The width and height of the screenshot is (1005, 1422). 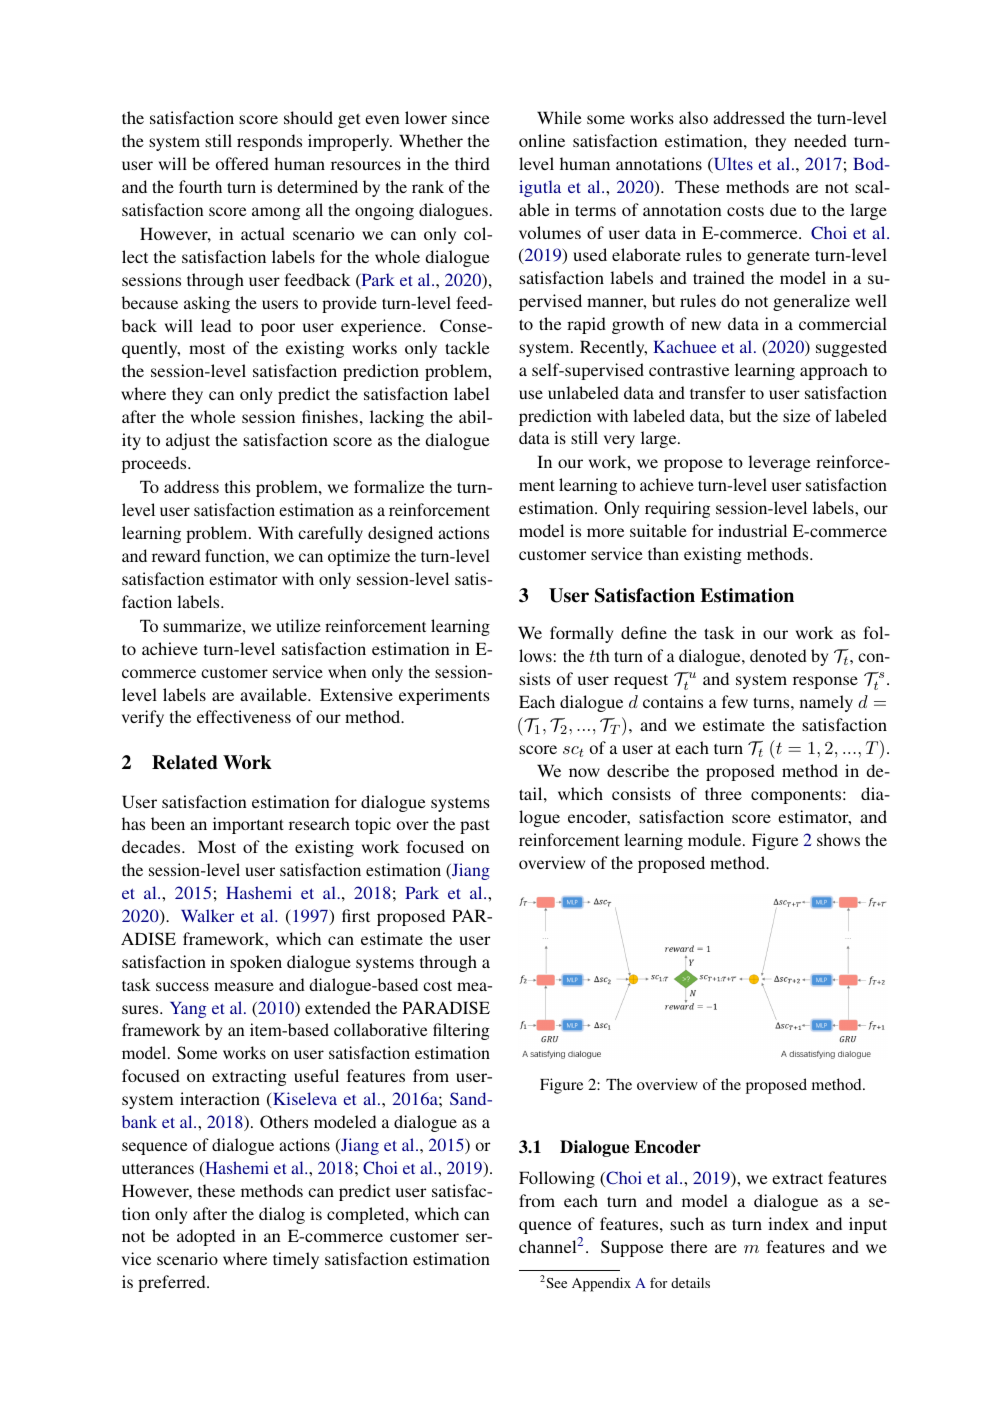 What do you see at coordinates (242, 163) in the screenshot?
I see `offered` at bounding box center [242, 163].
